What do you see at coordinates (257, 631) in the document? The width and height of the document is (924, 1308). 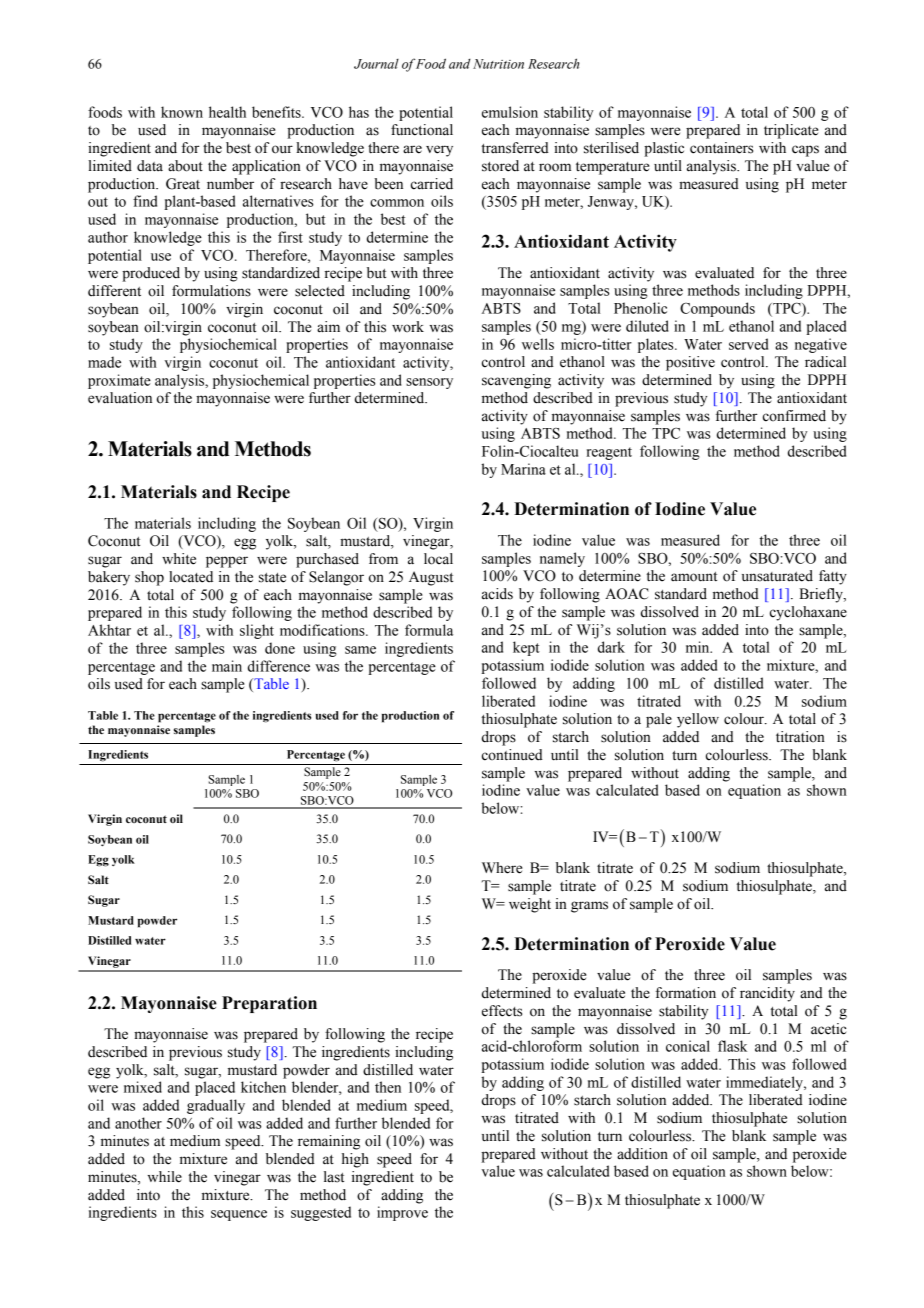 I see `slight` at bounding box center [257, 631].
